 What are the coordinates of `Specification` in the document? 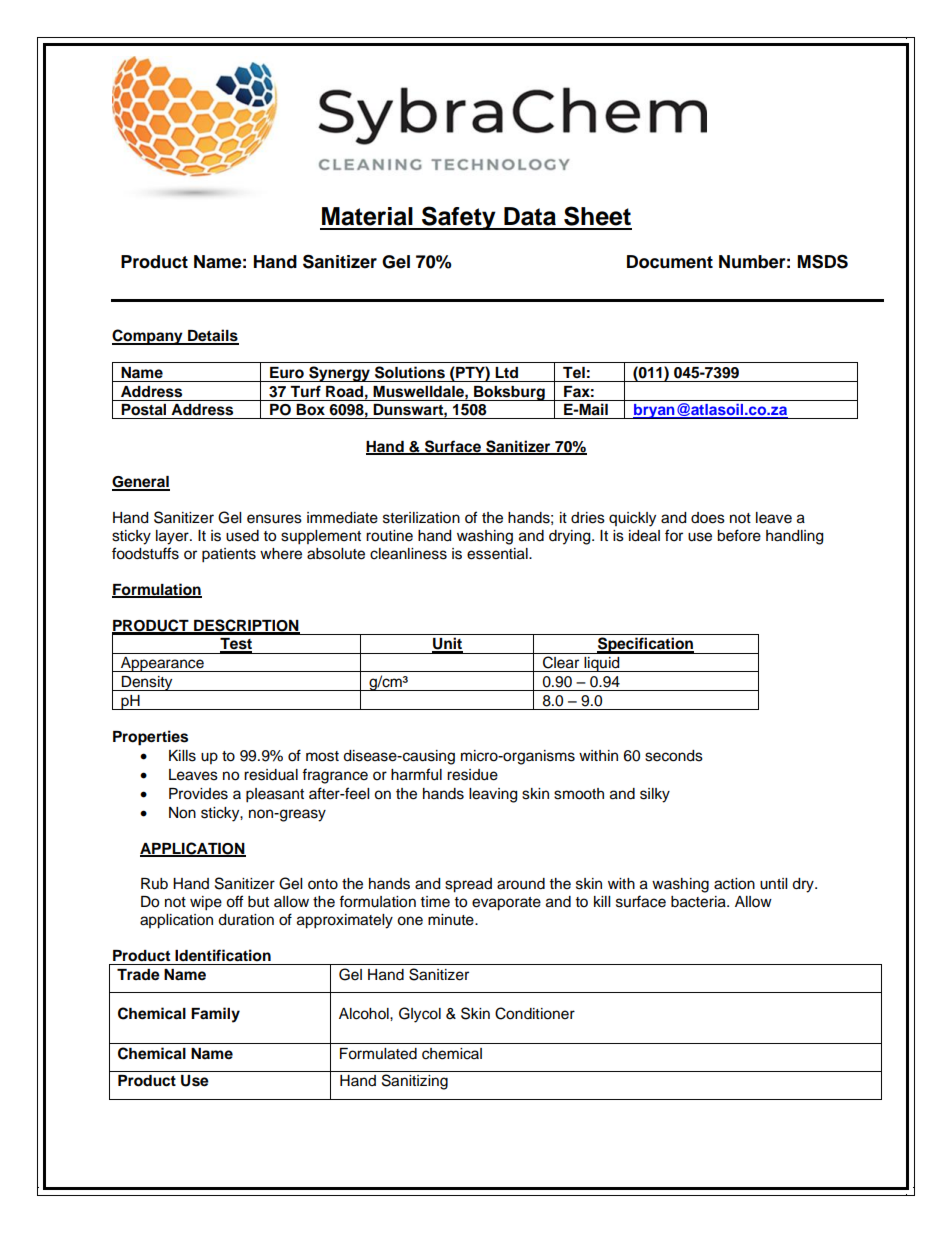 It's located at (645, 645).
